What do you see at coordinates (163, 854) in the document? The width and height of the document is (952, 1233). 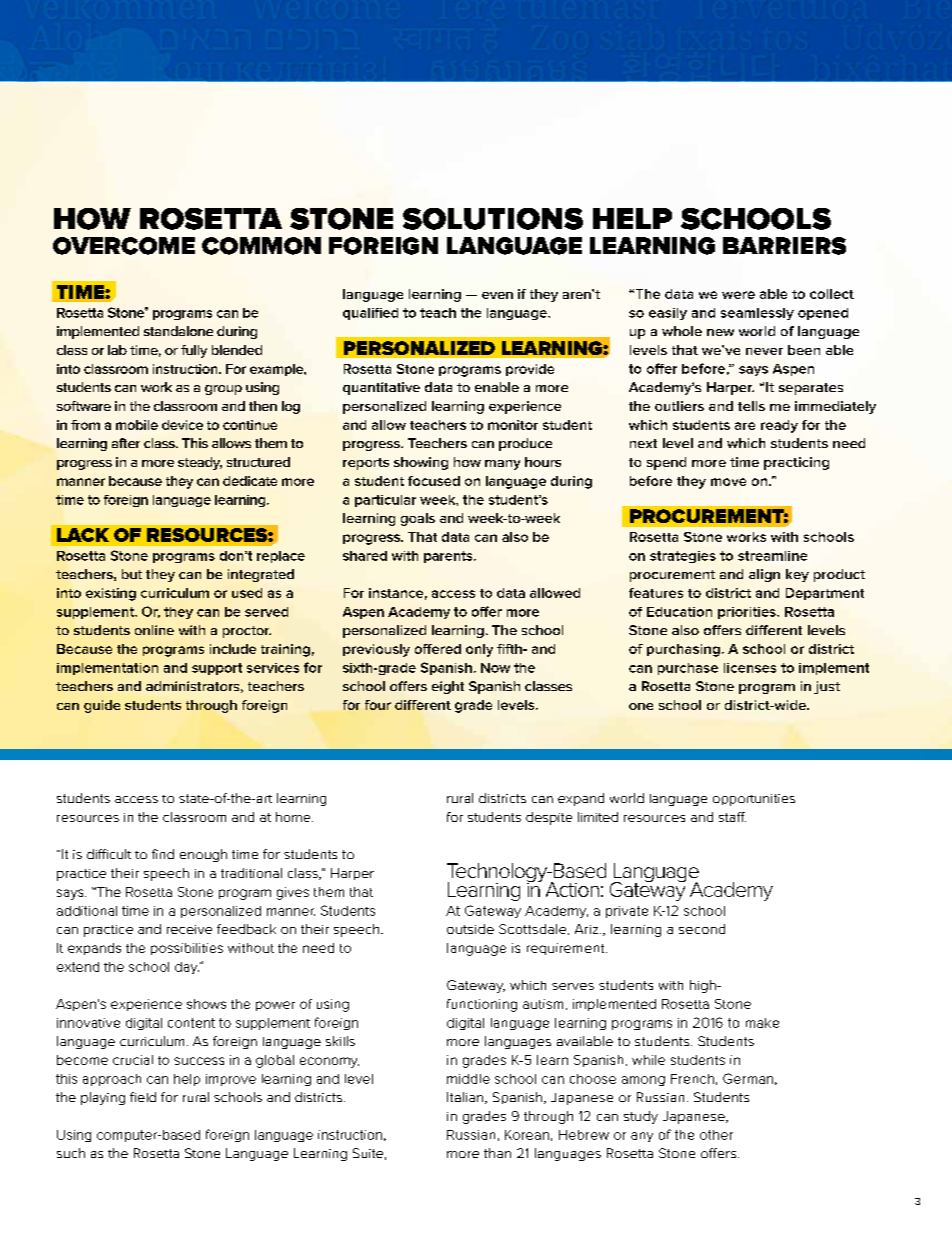 I see `find` at bounding box center [163, 854].
